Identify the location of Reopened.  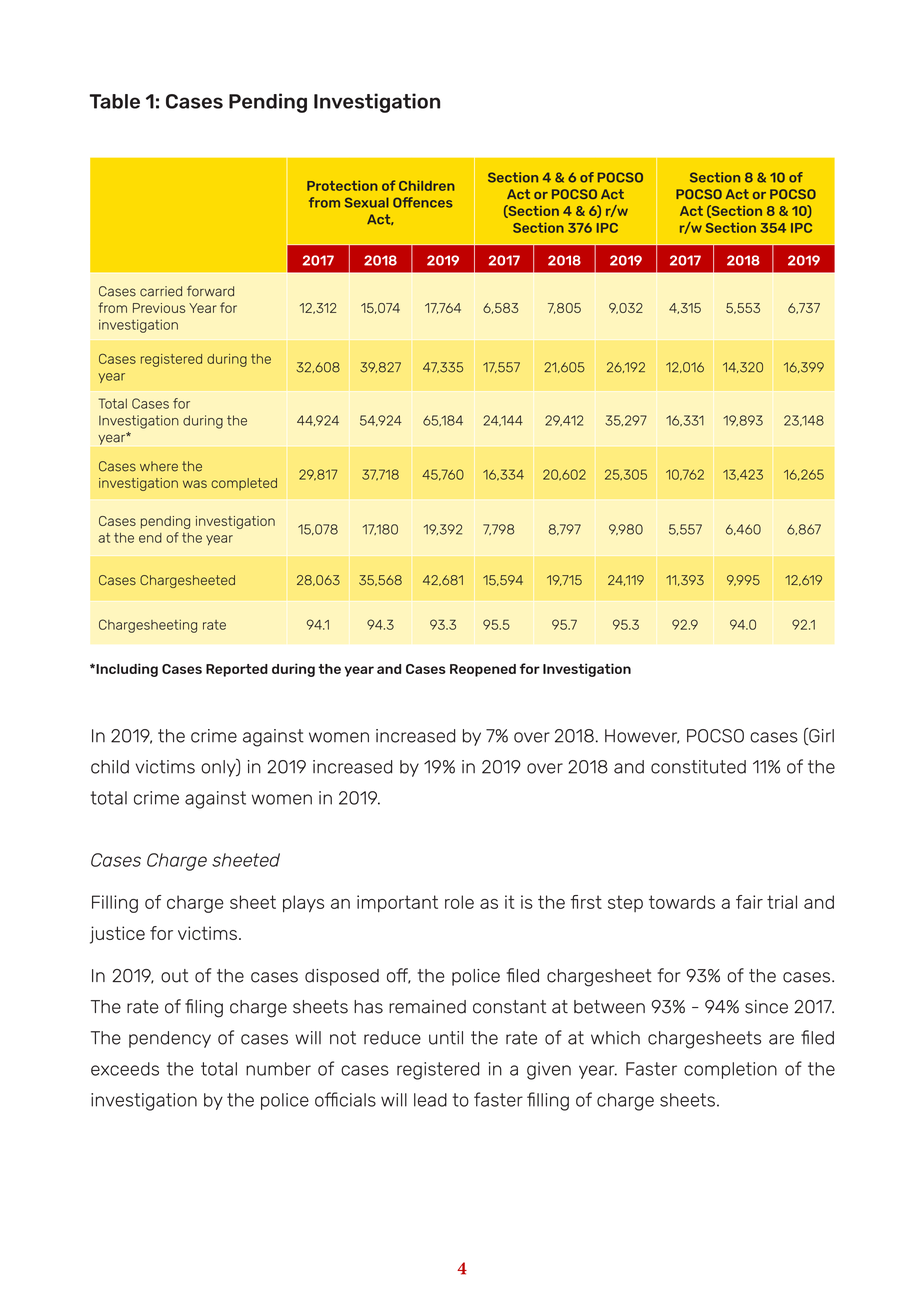
(483, 670).
